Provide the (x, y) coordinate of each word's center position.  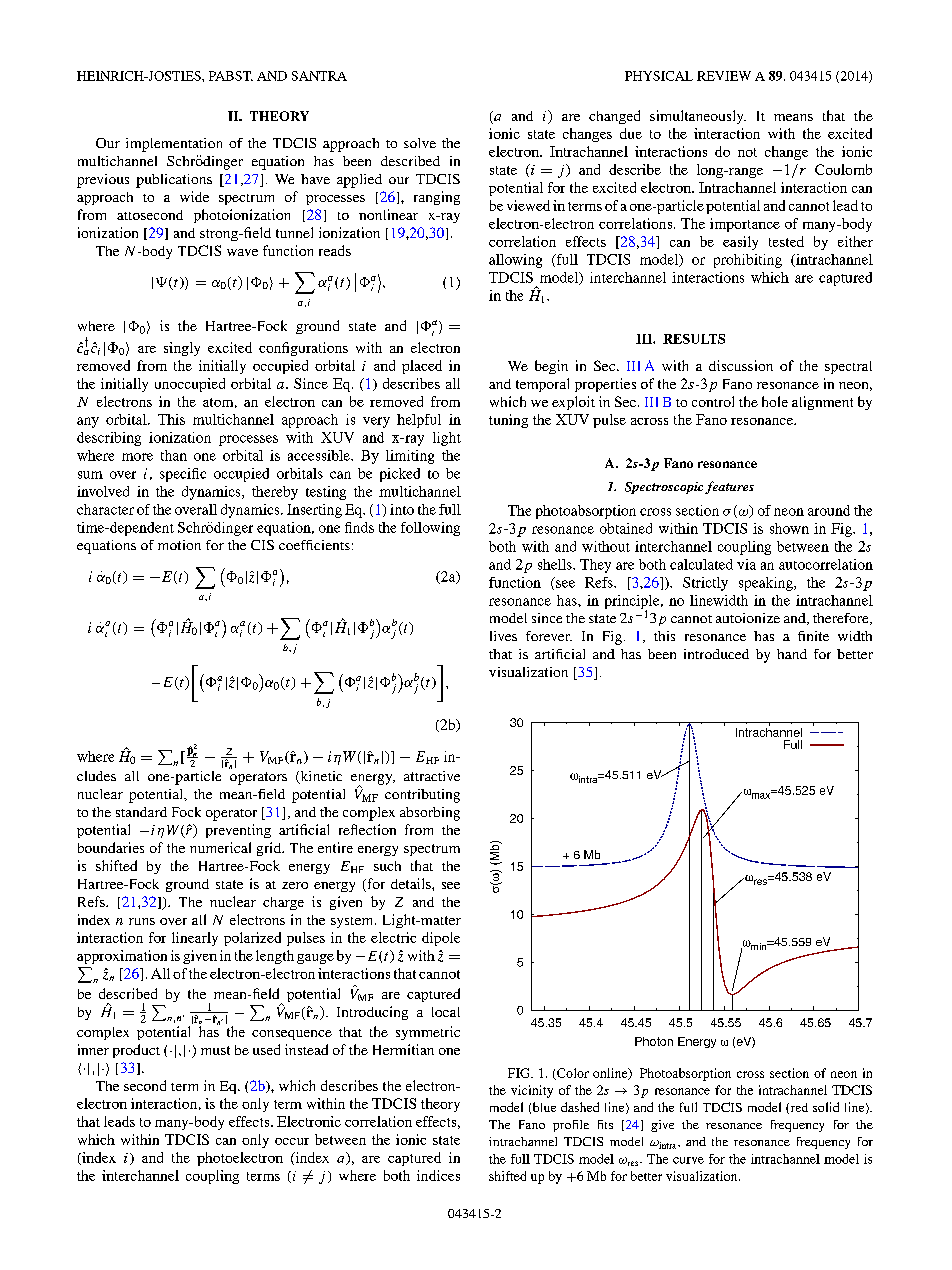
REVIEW (724, 76)
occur (292, 1141)
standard (141, 812)
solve (420, 143)
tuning (508, 421)
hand (792, 654)
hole (775, 401)
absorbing (430, 814)
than (174, 455)
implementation (174, 145)
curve (688, 1160)
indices (438, 1175)
